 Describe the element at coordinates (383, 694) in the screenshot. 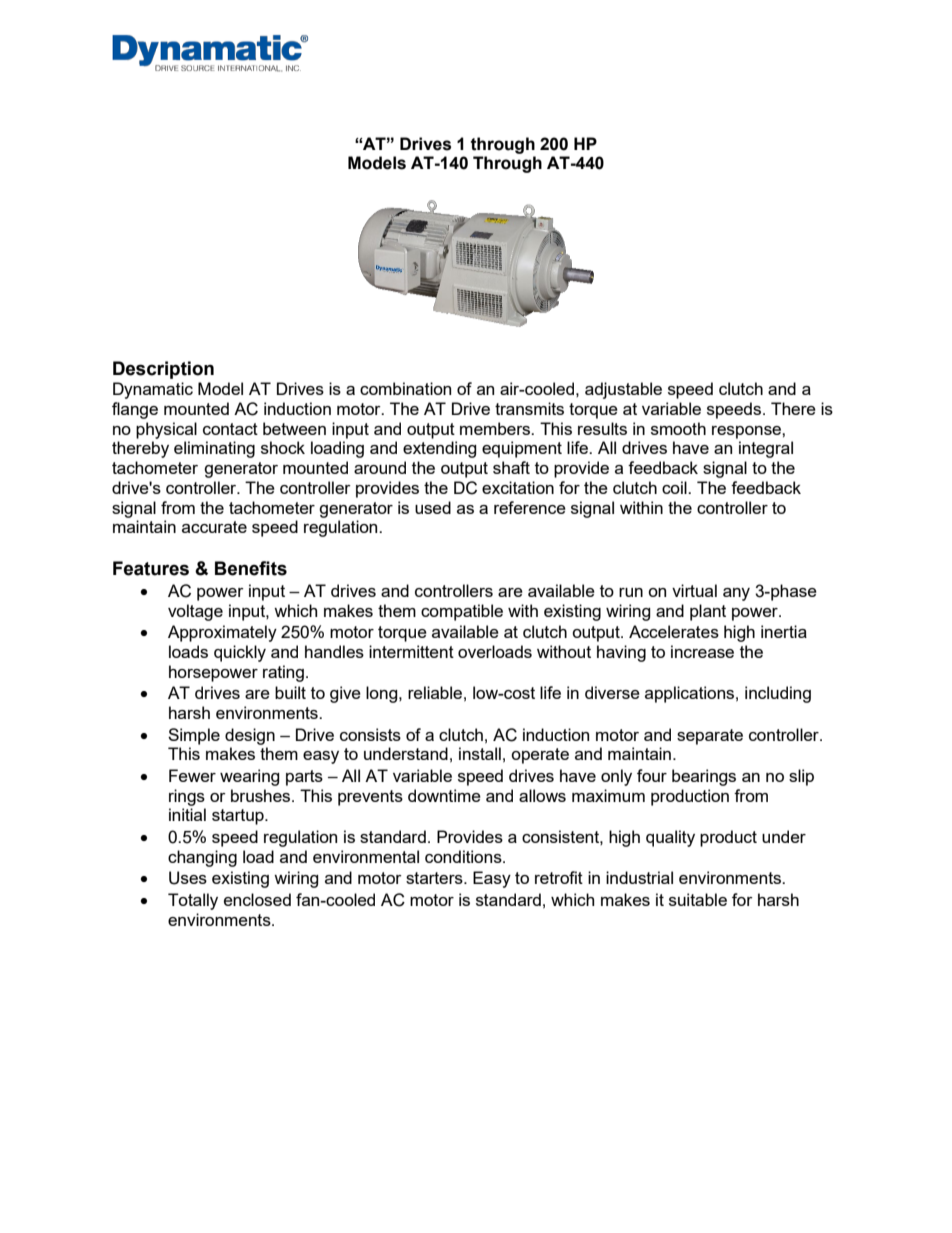

I see `long` at that location.
